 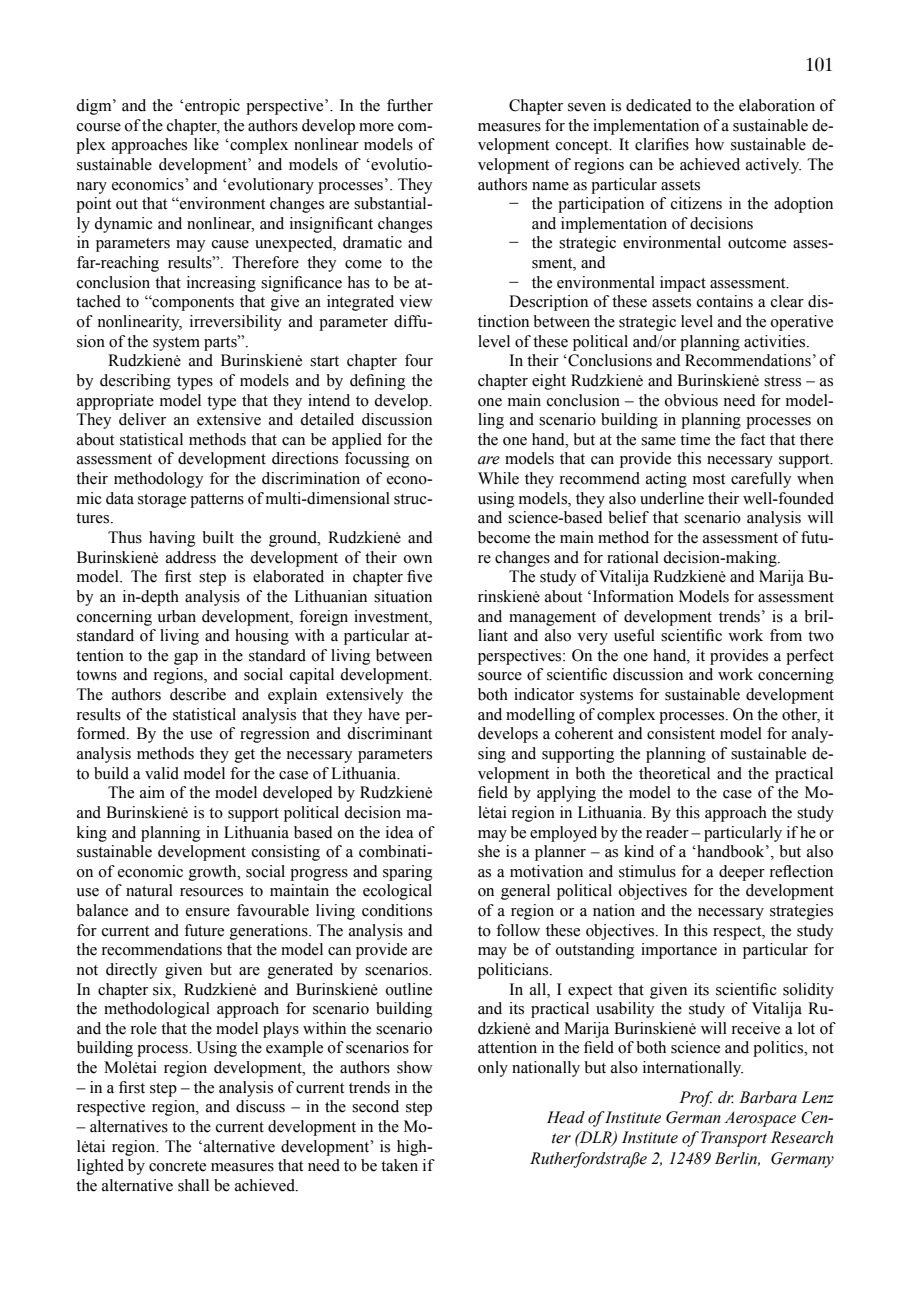 I want to click on deeper, so click(x=742, y=873).
